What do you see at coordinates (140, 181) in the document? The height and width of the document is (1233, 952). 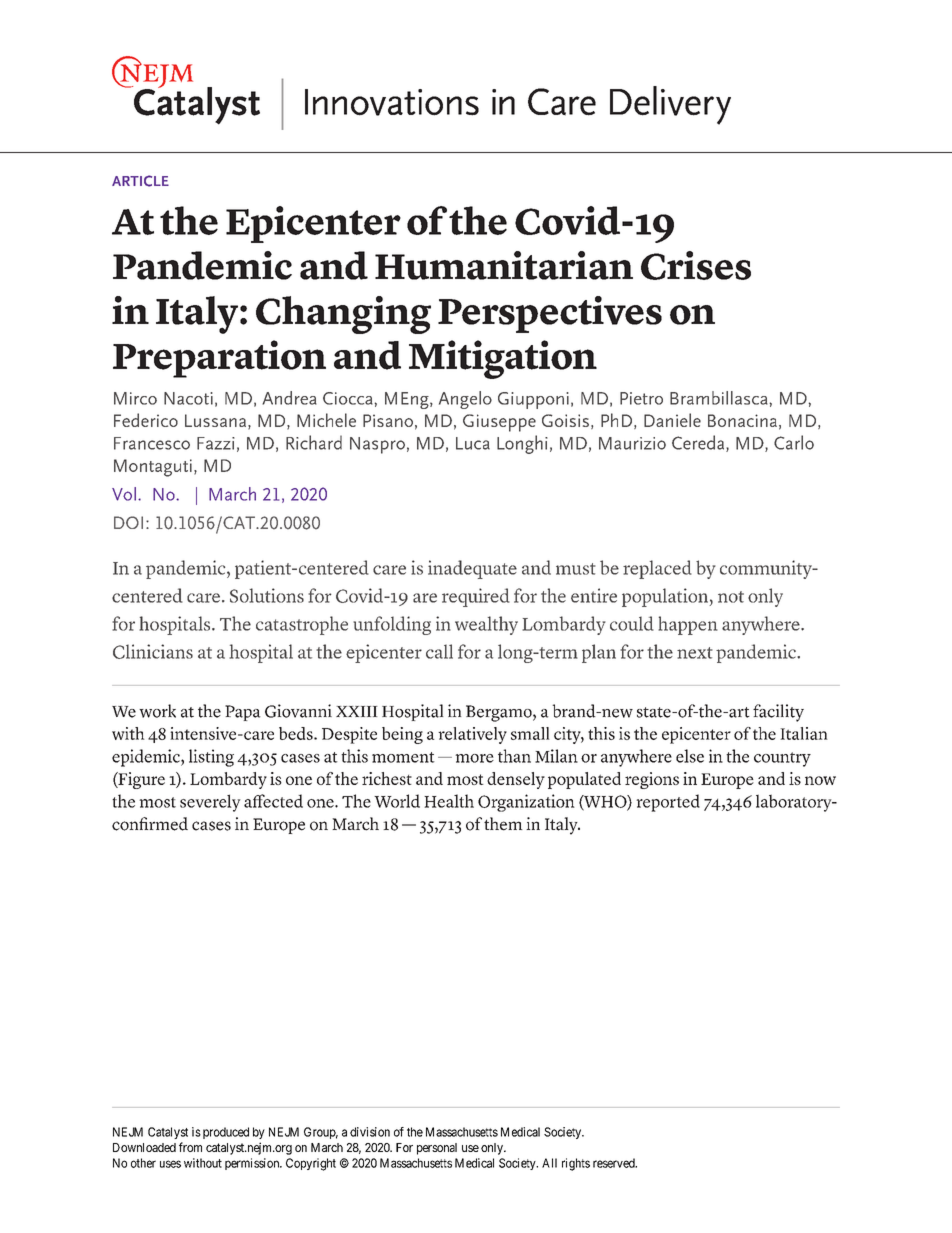 I see `ARTICLE` at bounding box center [140, 181].
